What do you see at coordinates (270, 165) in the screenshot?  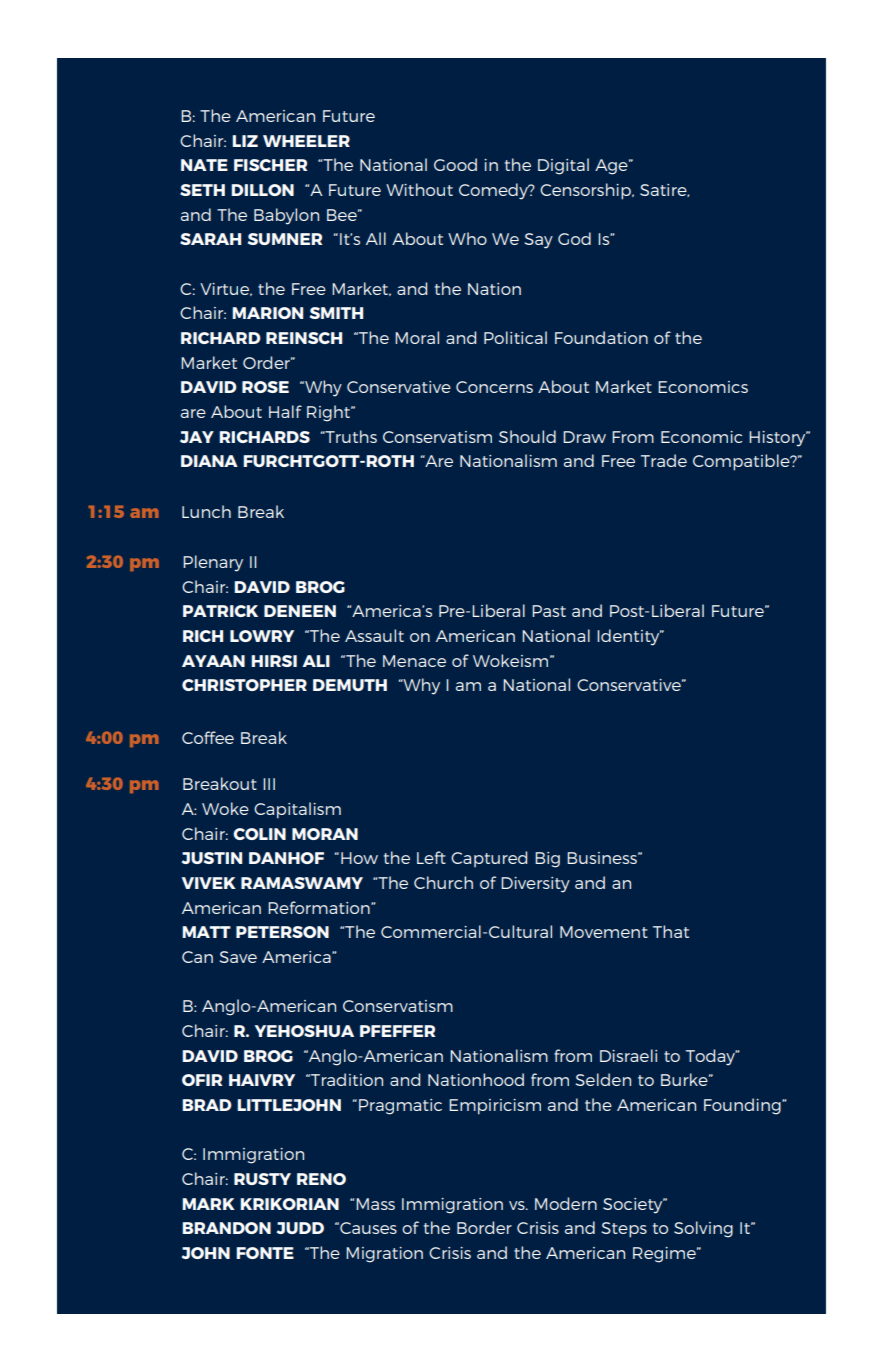 I see `FISCHER` at bounding box center [270, 165].
